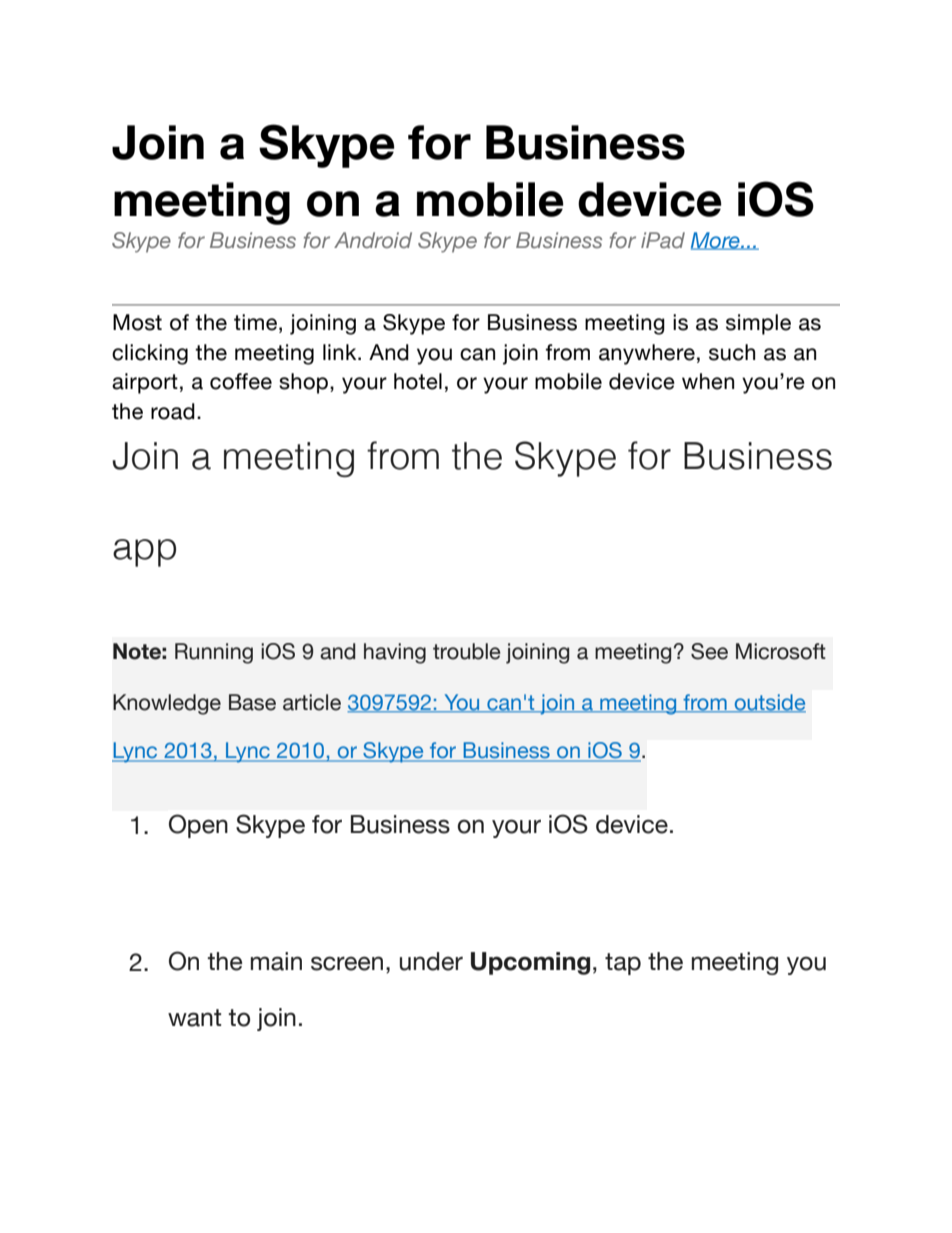 The width and height of the screenshot is (952, 1233). Describe the element at coordinates (431, 961) in the screenshot. I see `under` at that location.
